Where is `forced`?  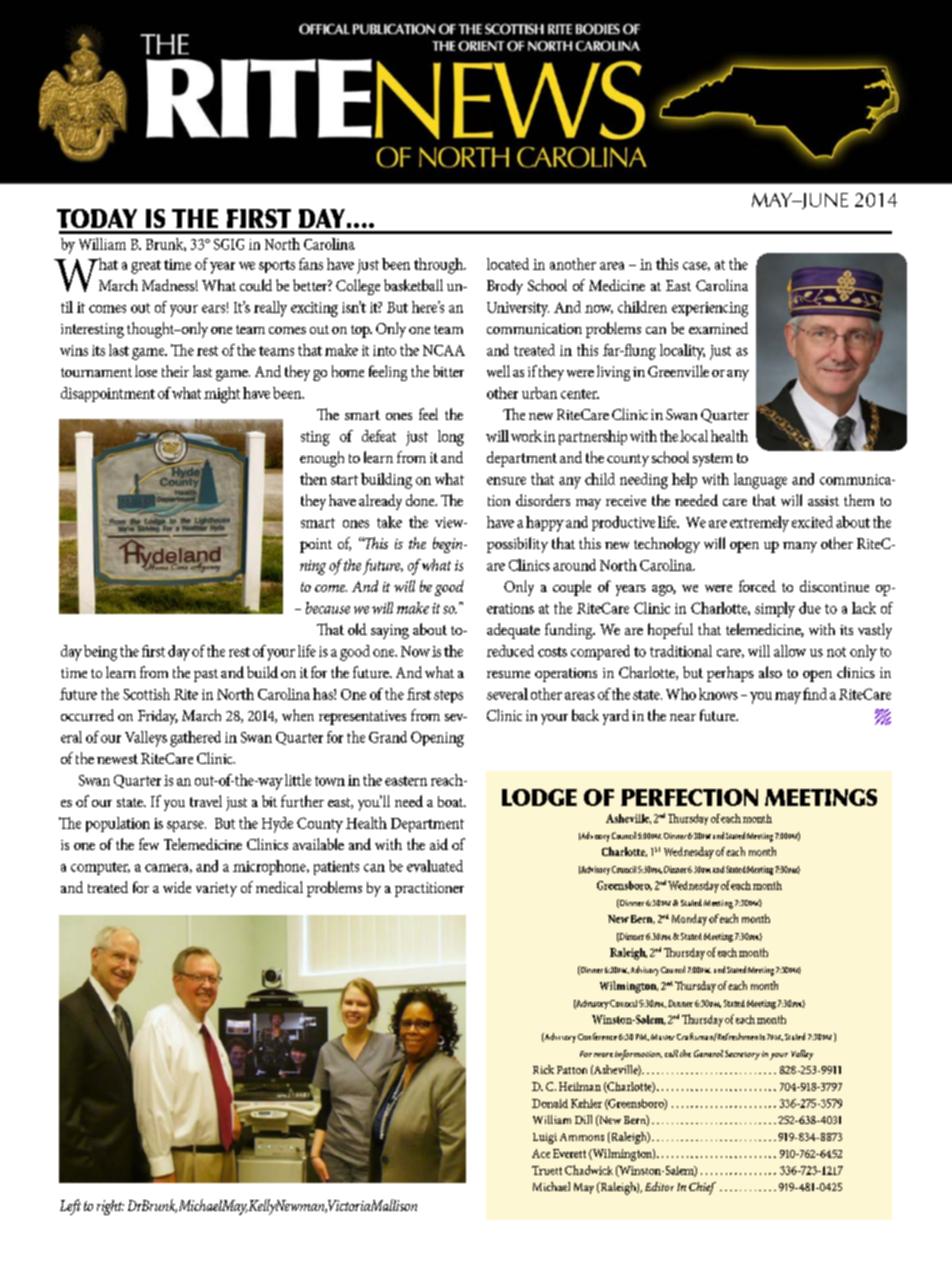
forced is located at coordinates (757, 586).
